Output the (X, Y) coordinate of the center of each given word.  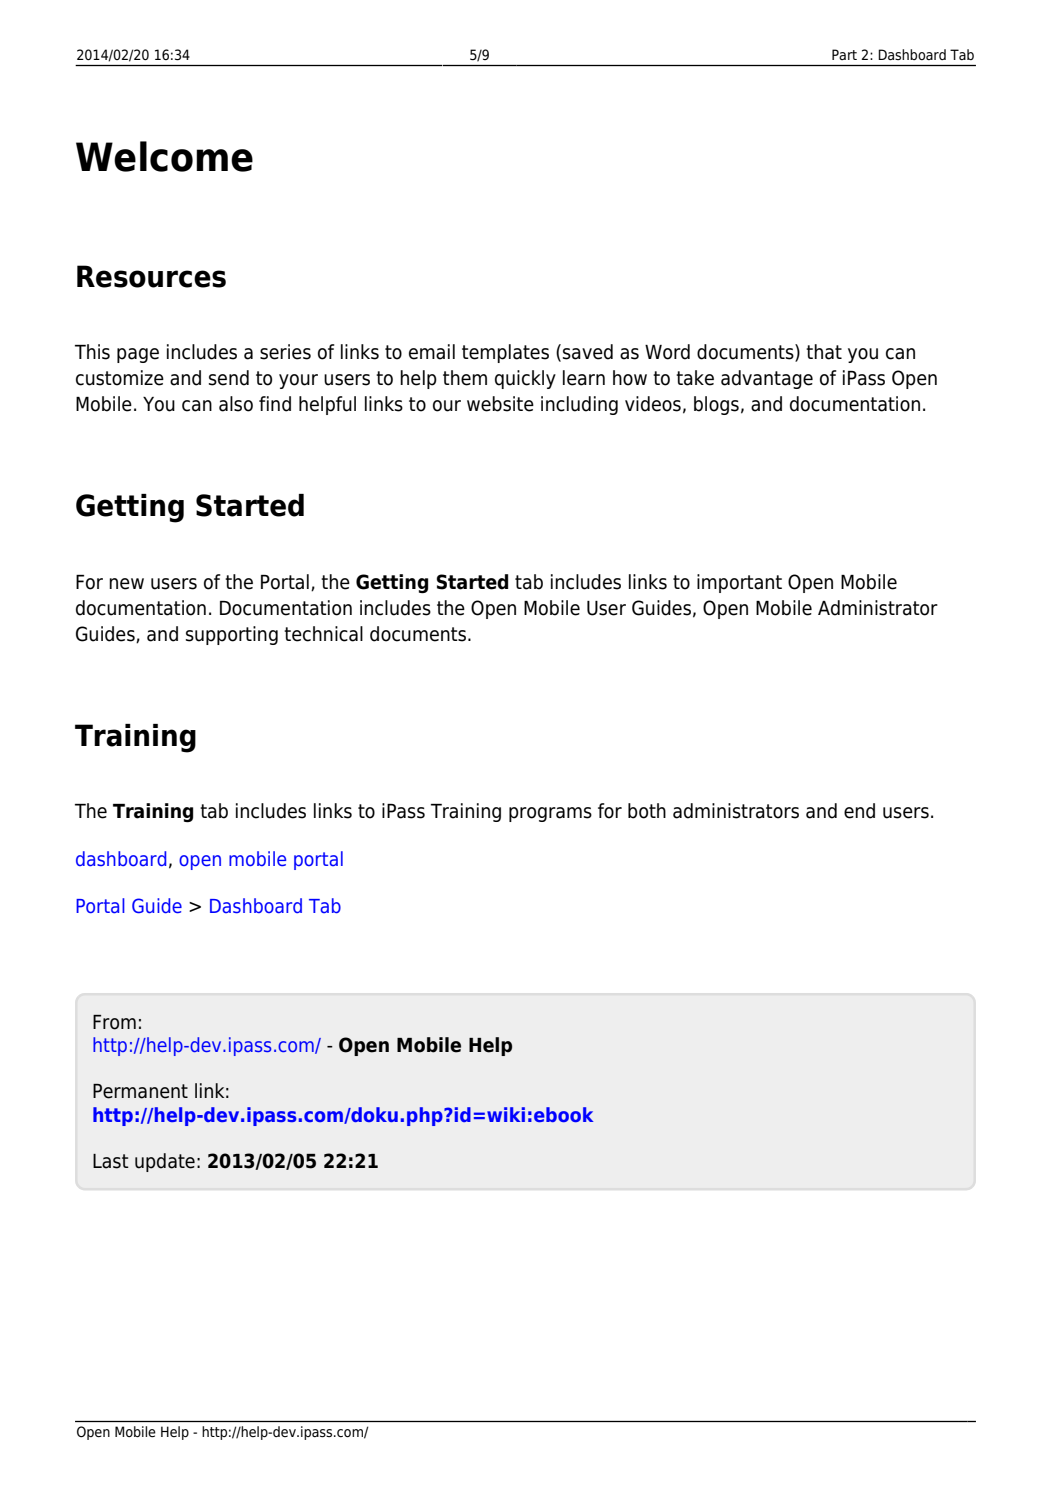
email (432, 352)
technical (323, 634)
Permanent (140, 1091)
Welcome (164, 156)
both (647, 811)
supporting (232, 635)
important (739, 583)
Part (844, 54)
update (165, 1162)
